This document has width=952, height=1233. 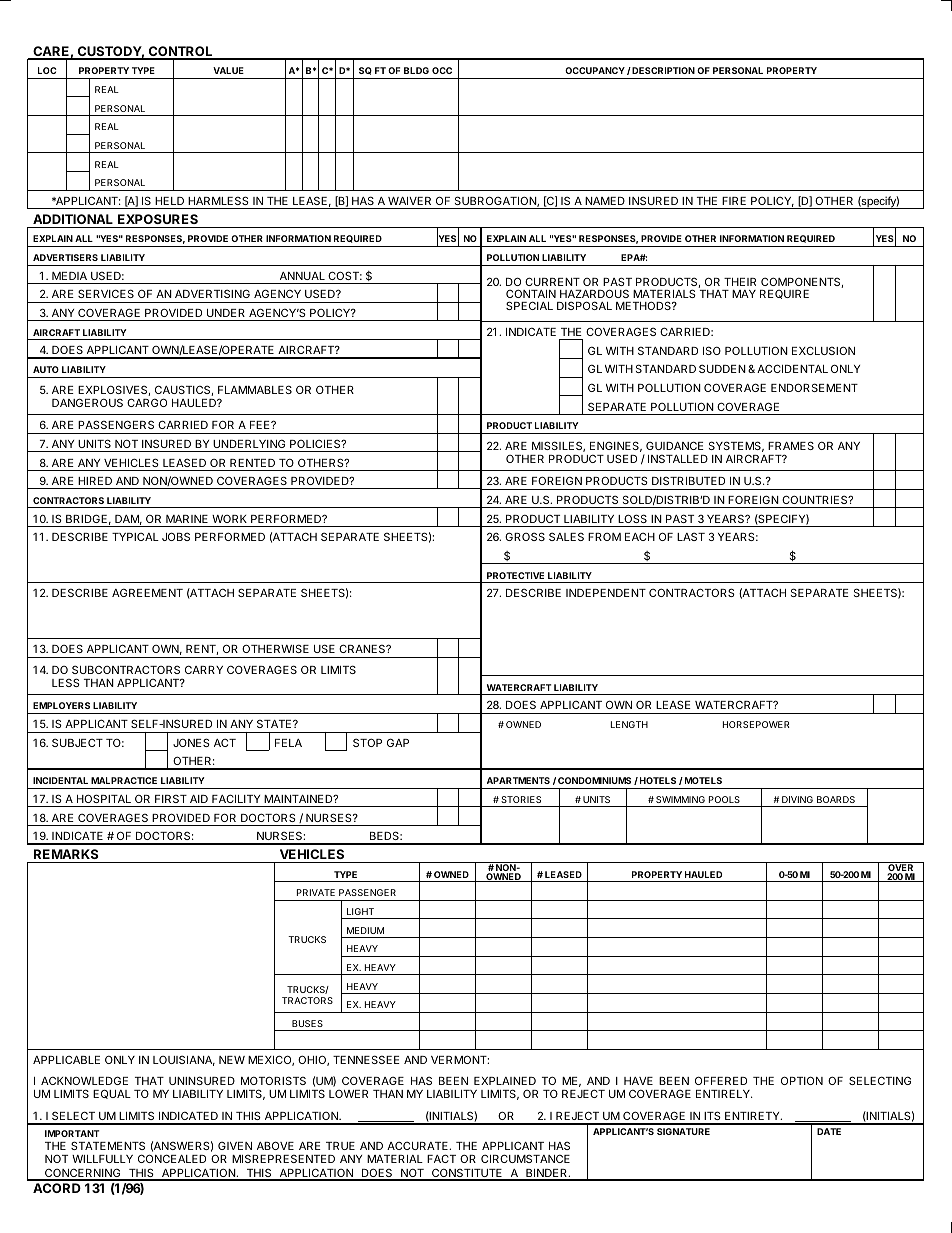 I want to click on VALUE, so click(x=228, y=70).
